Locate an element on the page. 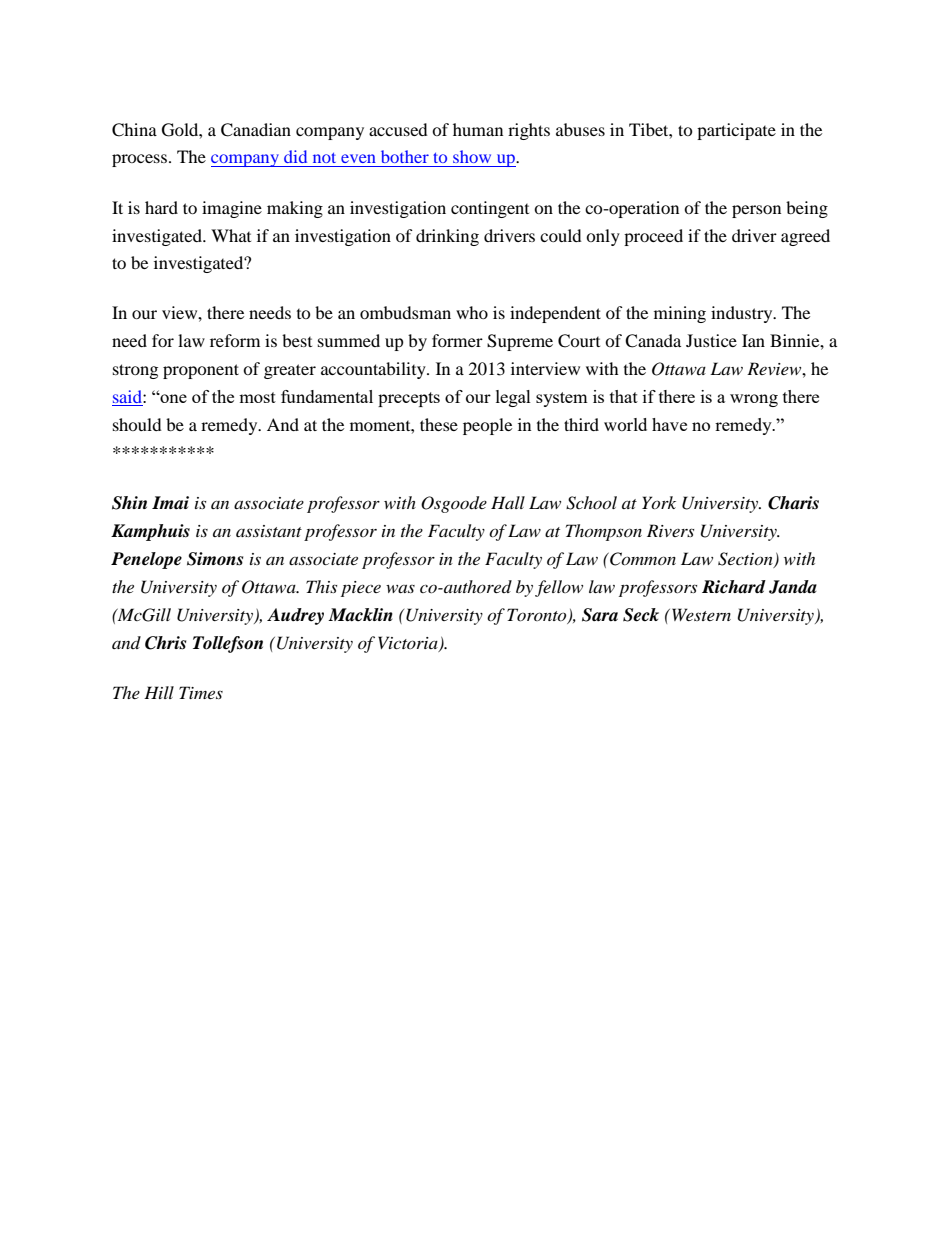 Image resolution: width=952 pixels, height=1233 pixels. show is located at coordinates (472, 156).
